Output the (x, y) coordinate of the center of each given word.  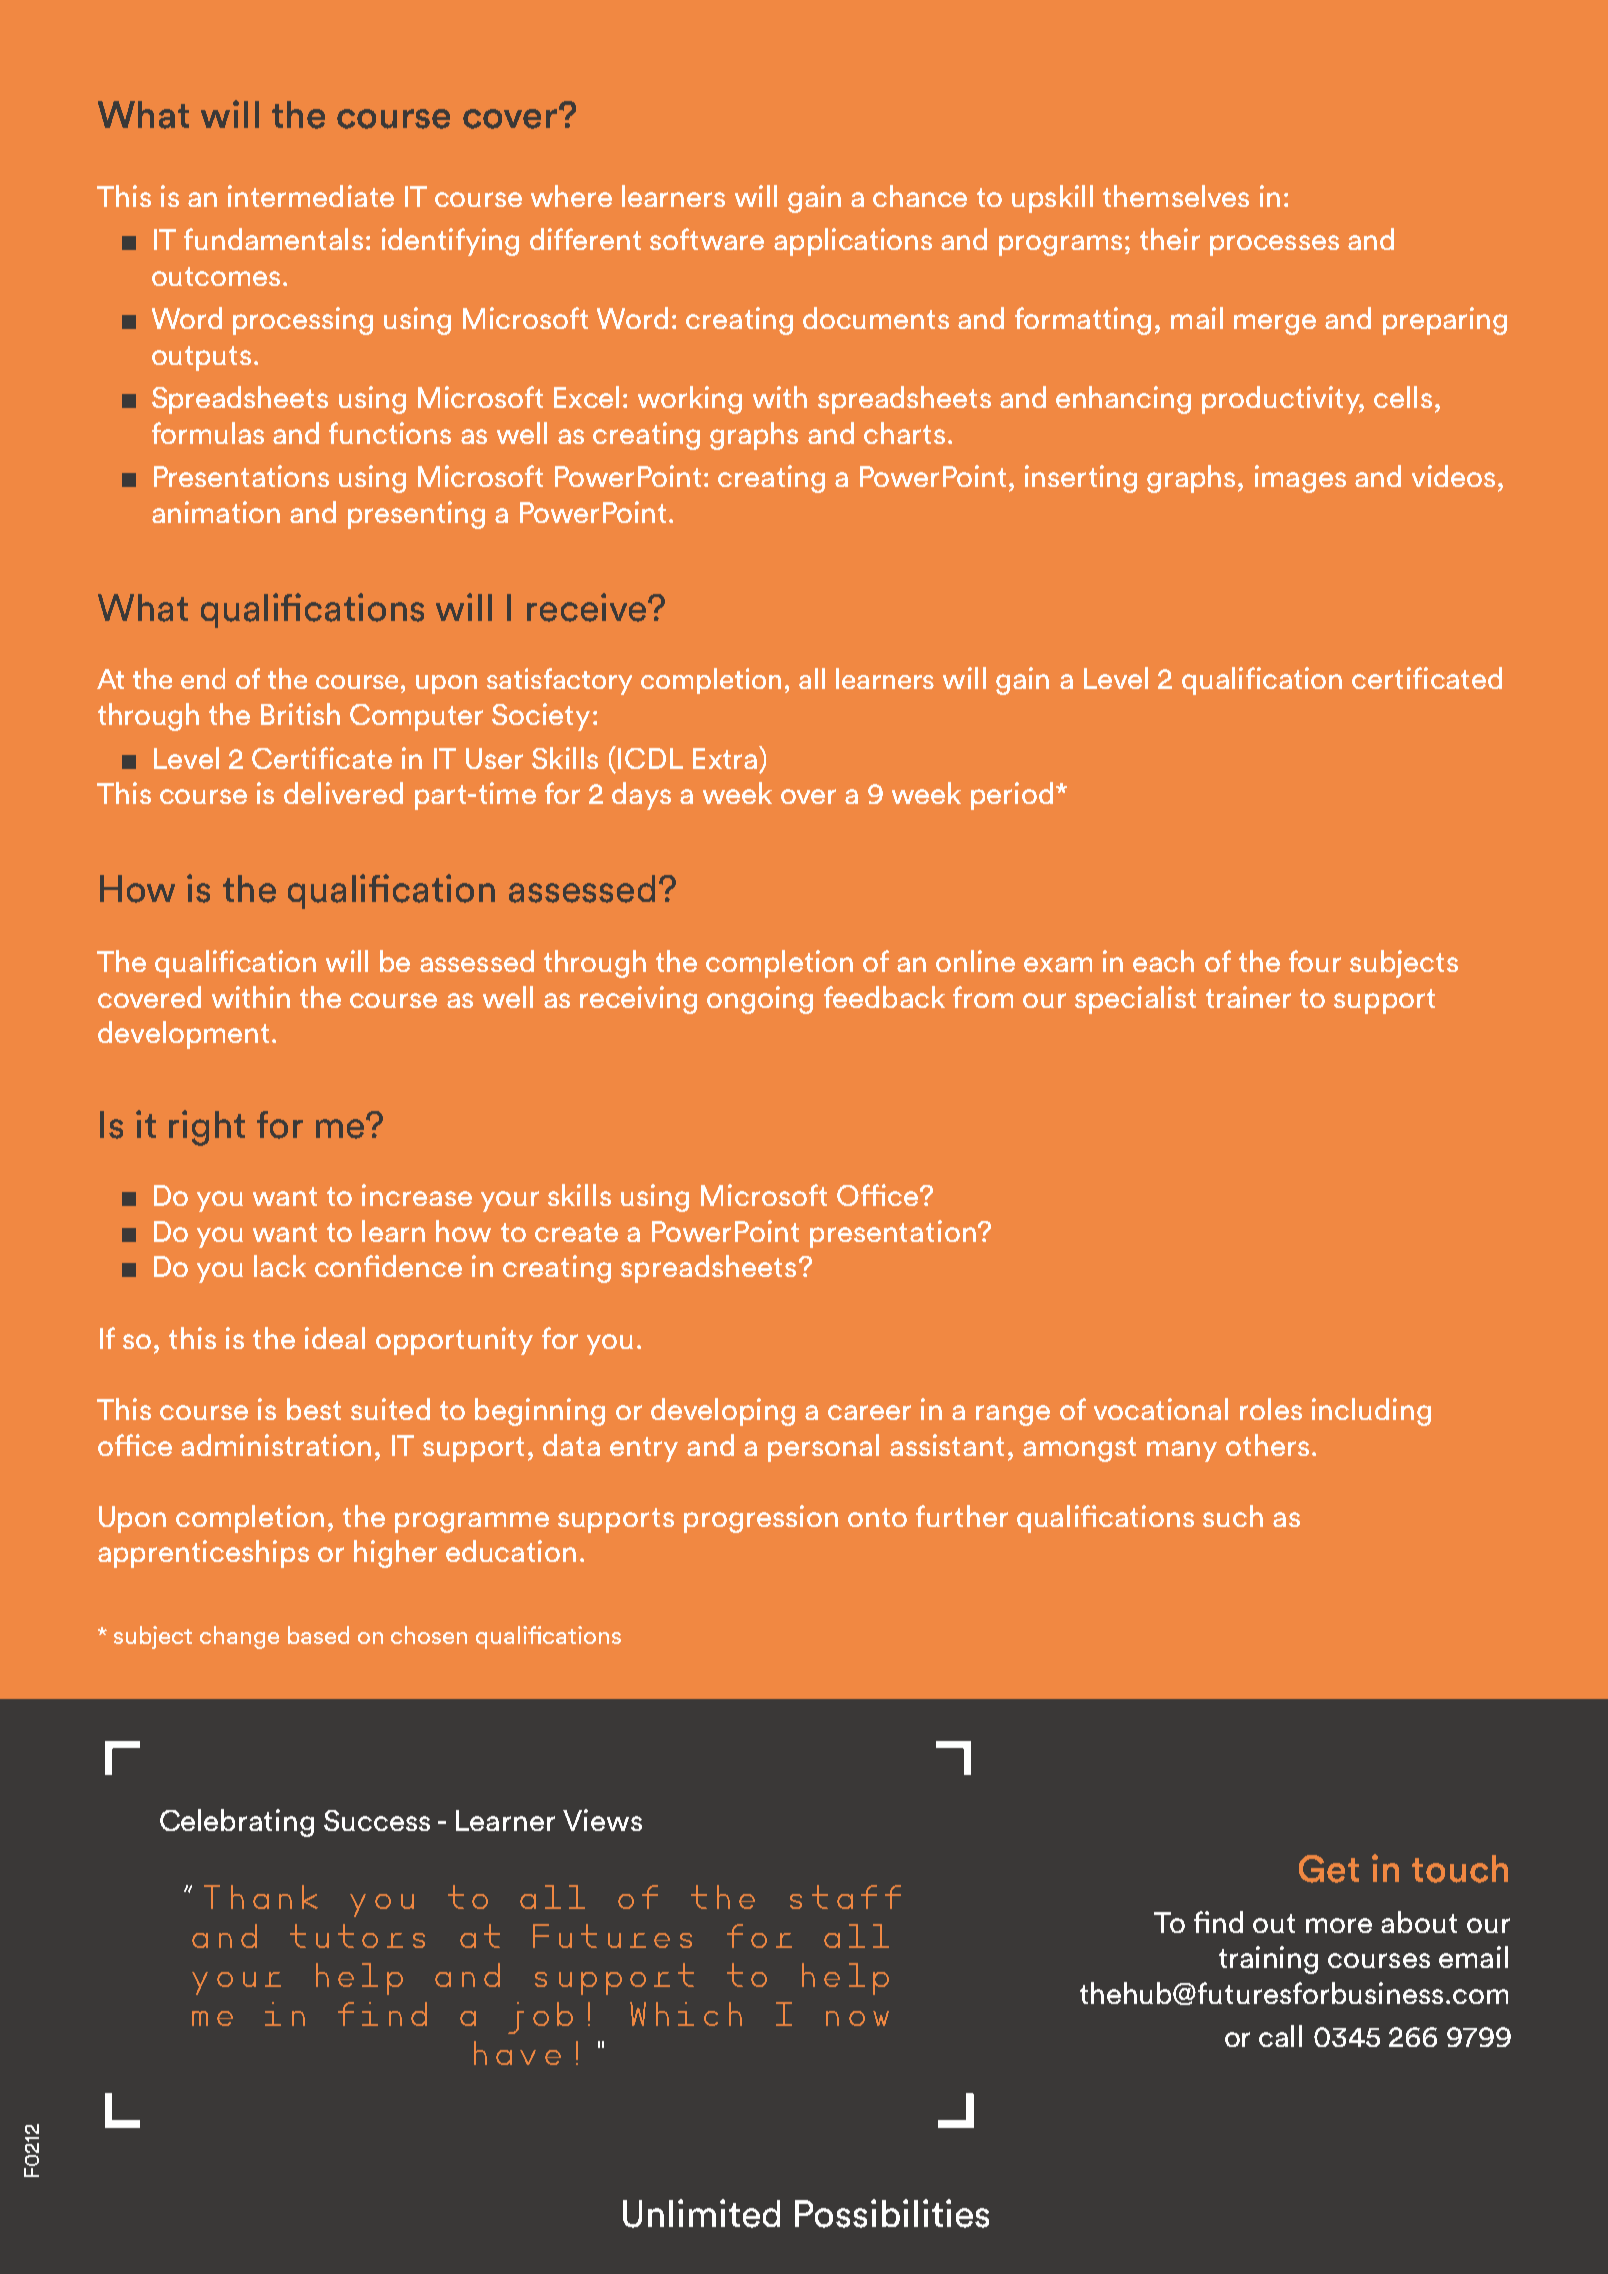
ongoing (760, 1000)
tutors (357, 1936)
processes (1274, 245)
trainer (1248, 997)
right (207, 1128)
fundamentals (273, 239)
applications (853, 242)
